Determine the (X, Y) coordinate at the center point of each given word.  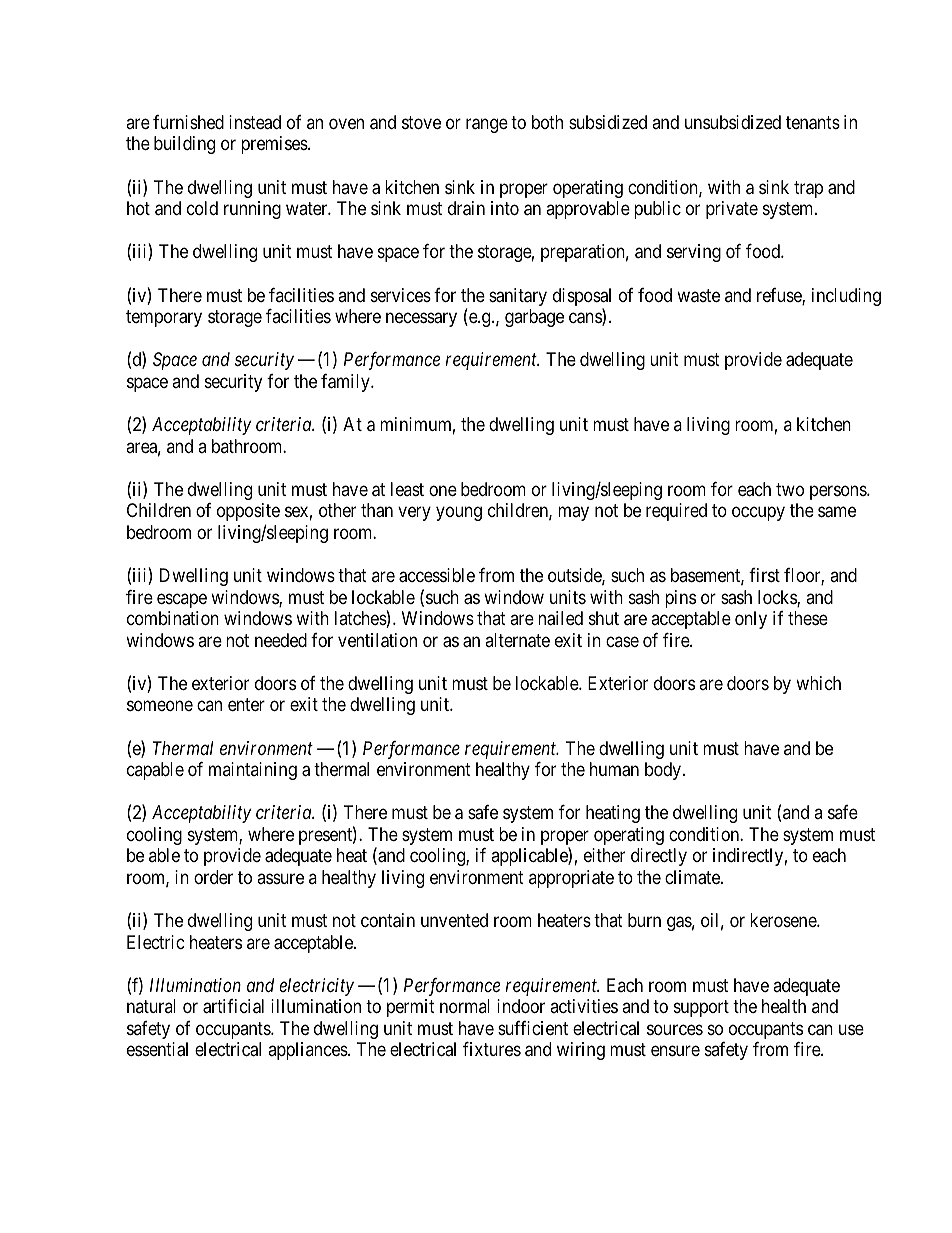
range (487, 125)
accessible (437, 575)
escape (182, 600)
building (184, 145)
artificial (233, 1006)
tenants (813, 123)
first (764, 575)
